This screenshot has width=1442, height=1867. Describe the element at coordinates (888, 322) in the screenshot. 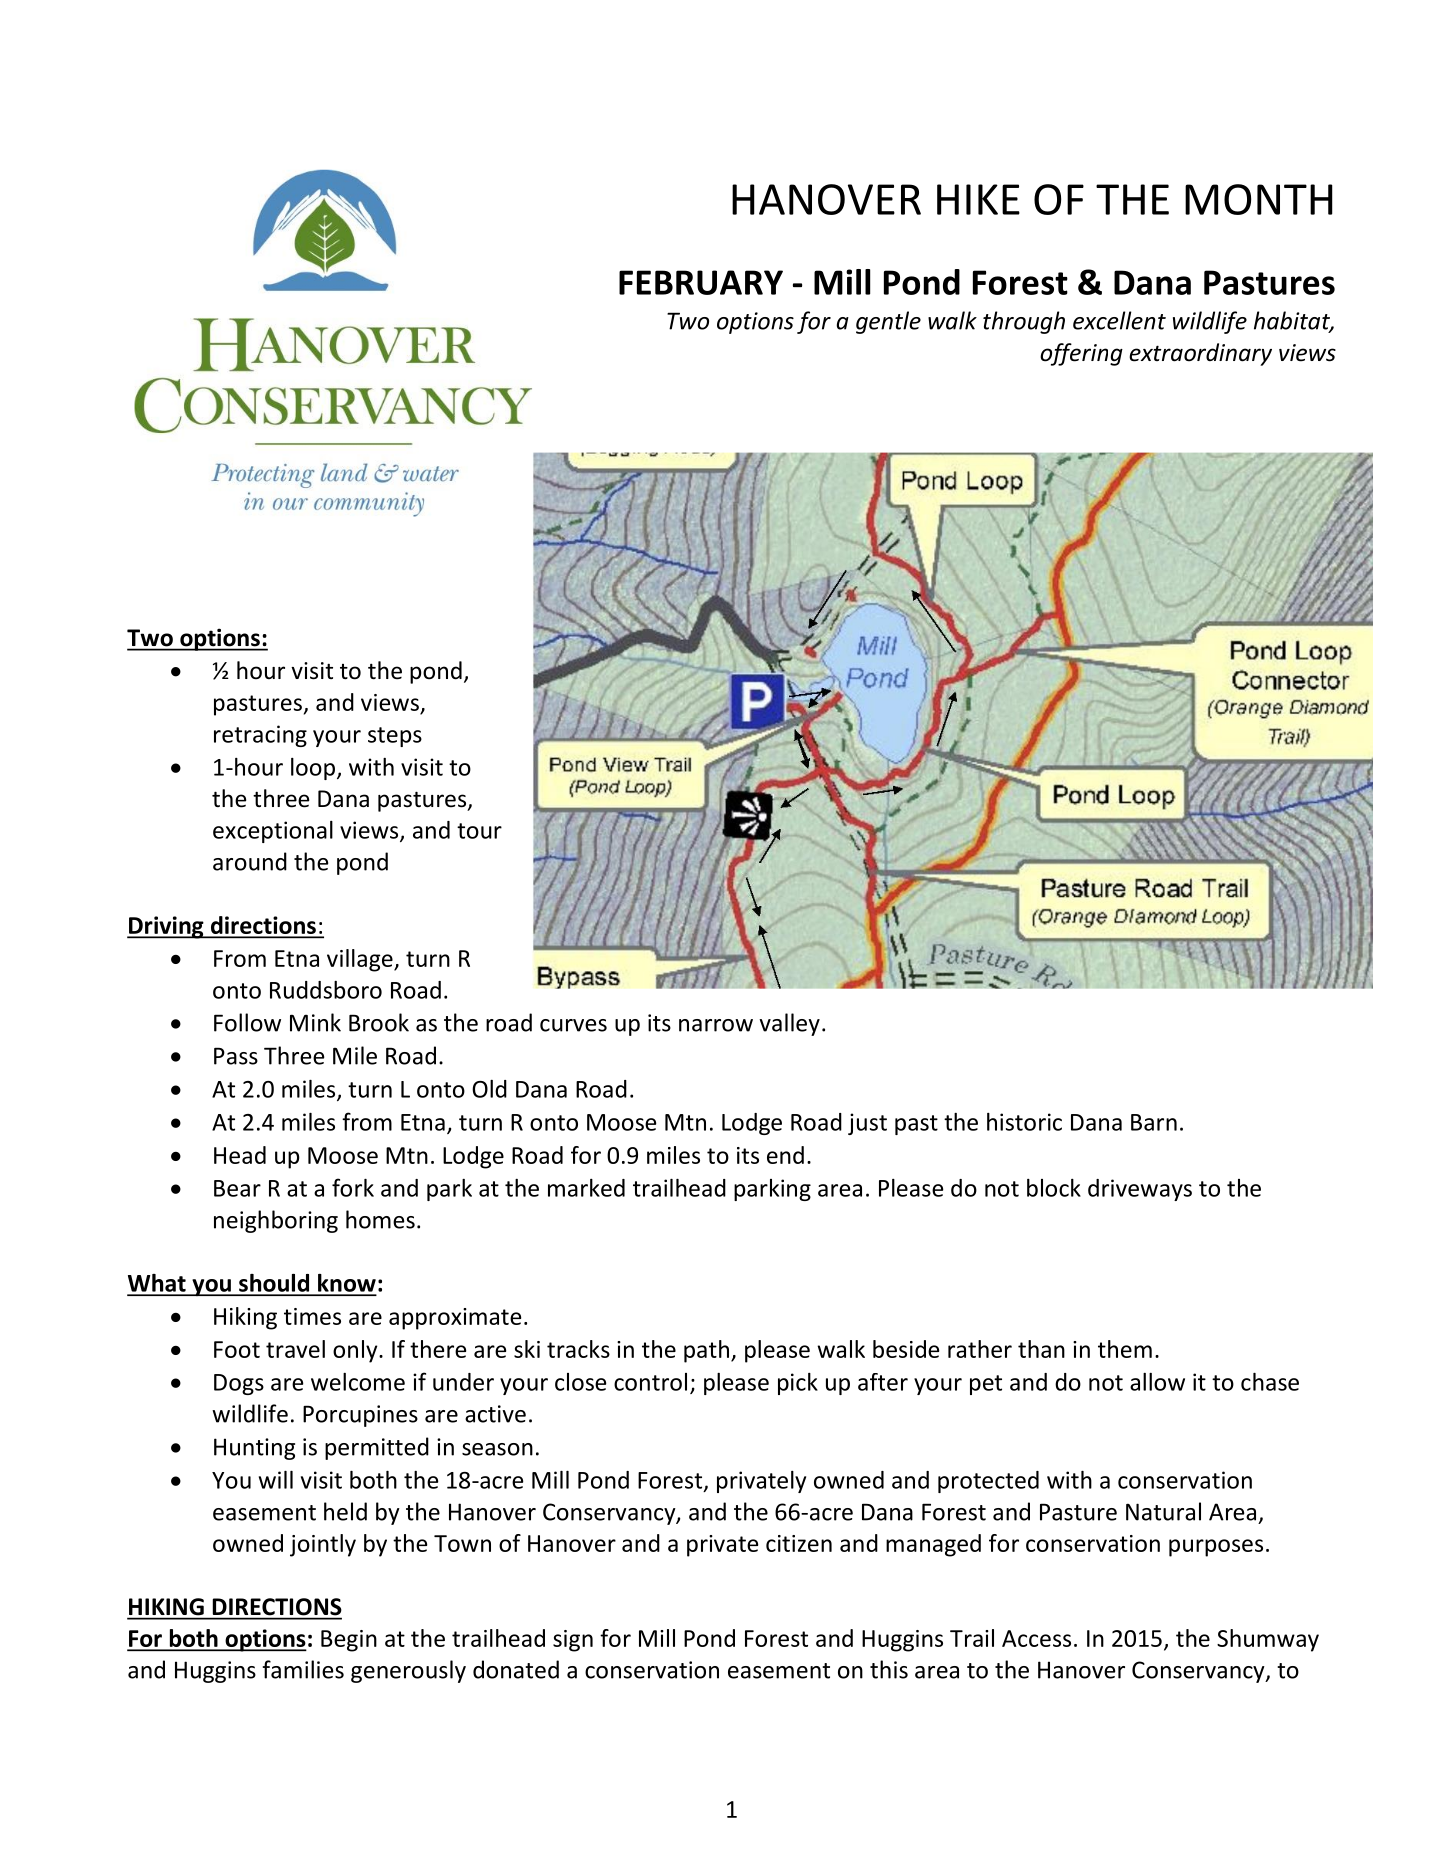

I see `gentle` at that location.
